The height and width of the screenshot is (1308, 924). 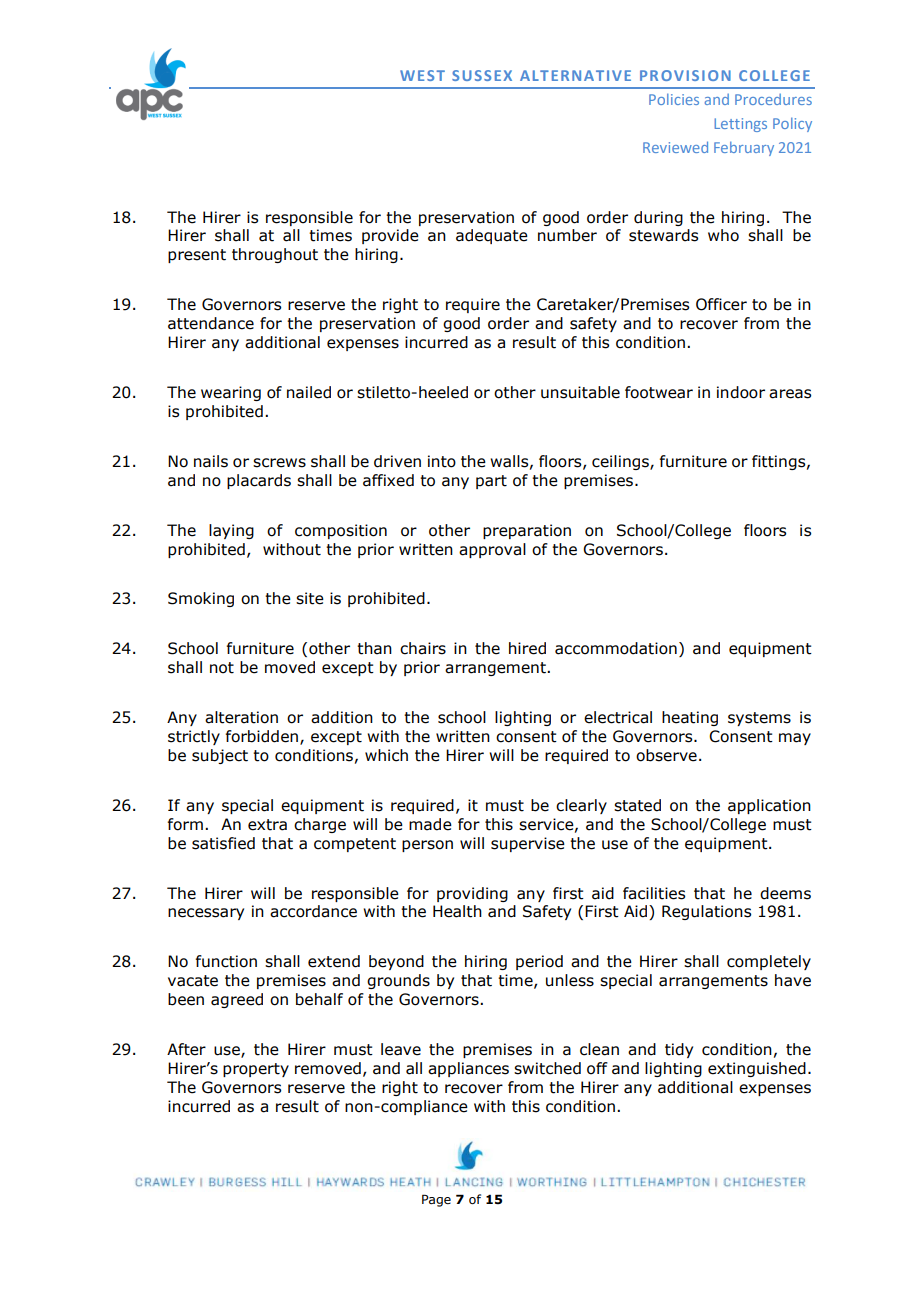 What do you see at coordinates (580, 392) in the screenshot?
I see `unsuitable` at bounding box center [580, 392].
